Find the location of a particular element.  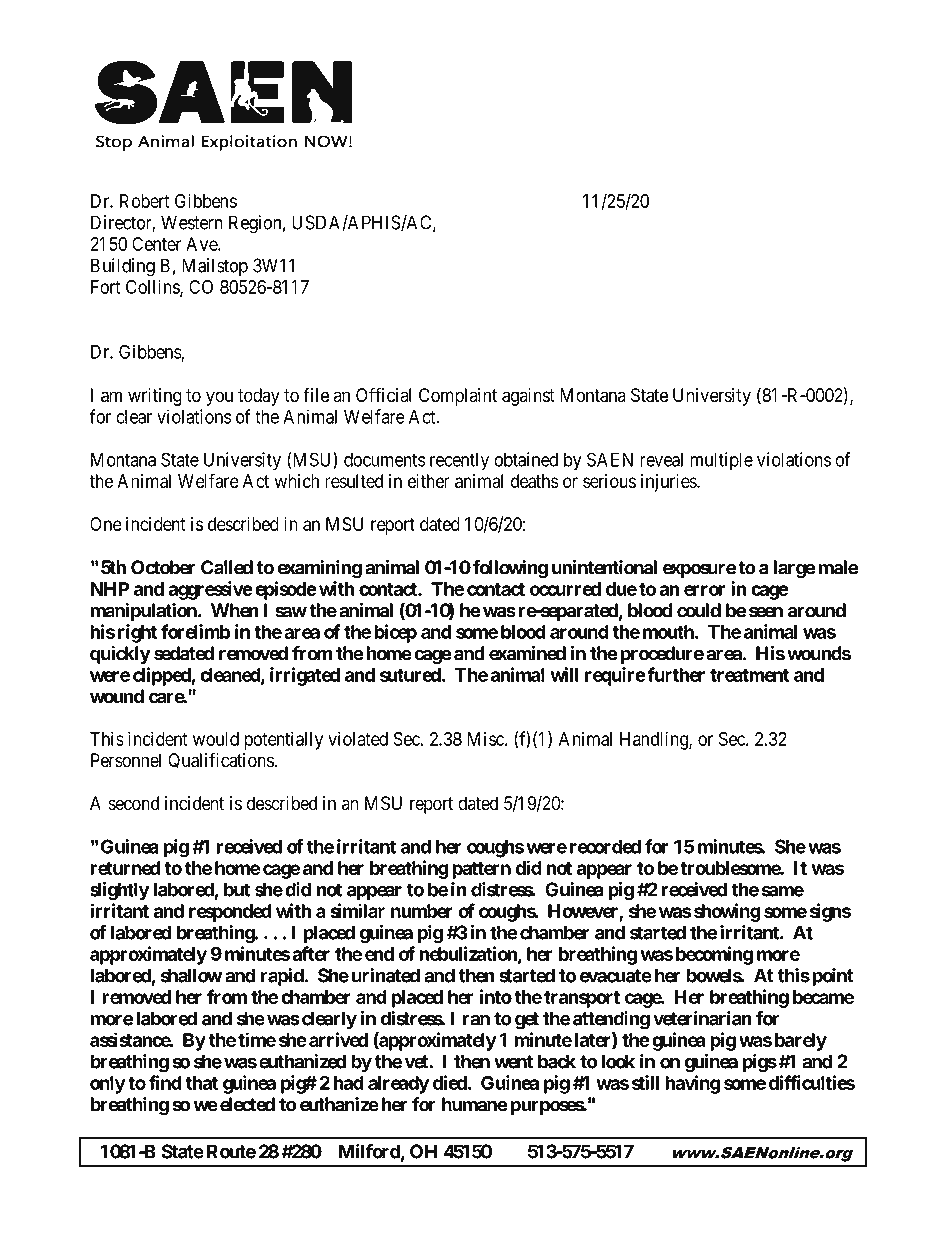

Western is located at coordinates (192, 222).
